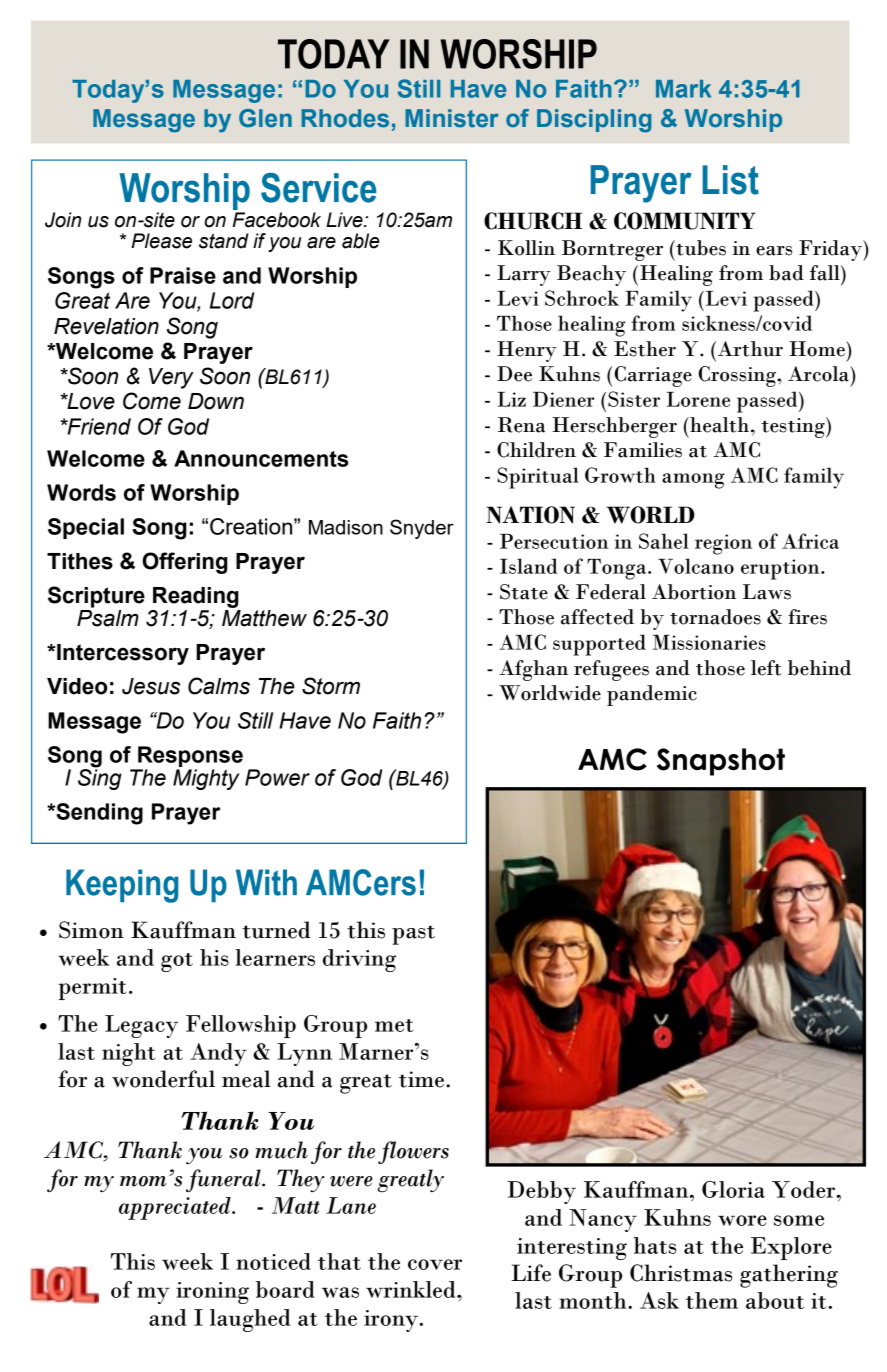 The width and height of the screenshot is (887, 1372). Describe the element at coordinates (206, 779) in the screenshot. I see `Mighty` at that location.
